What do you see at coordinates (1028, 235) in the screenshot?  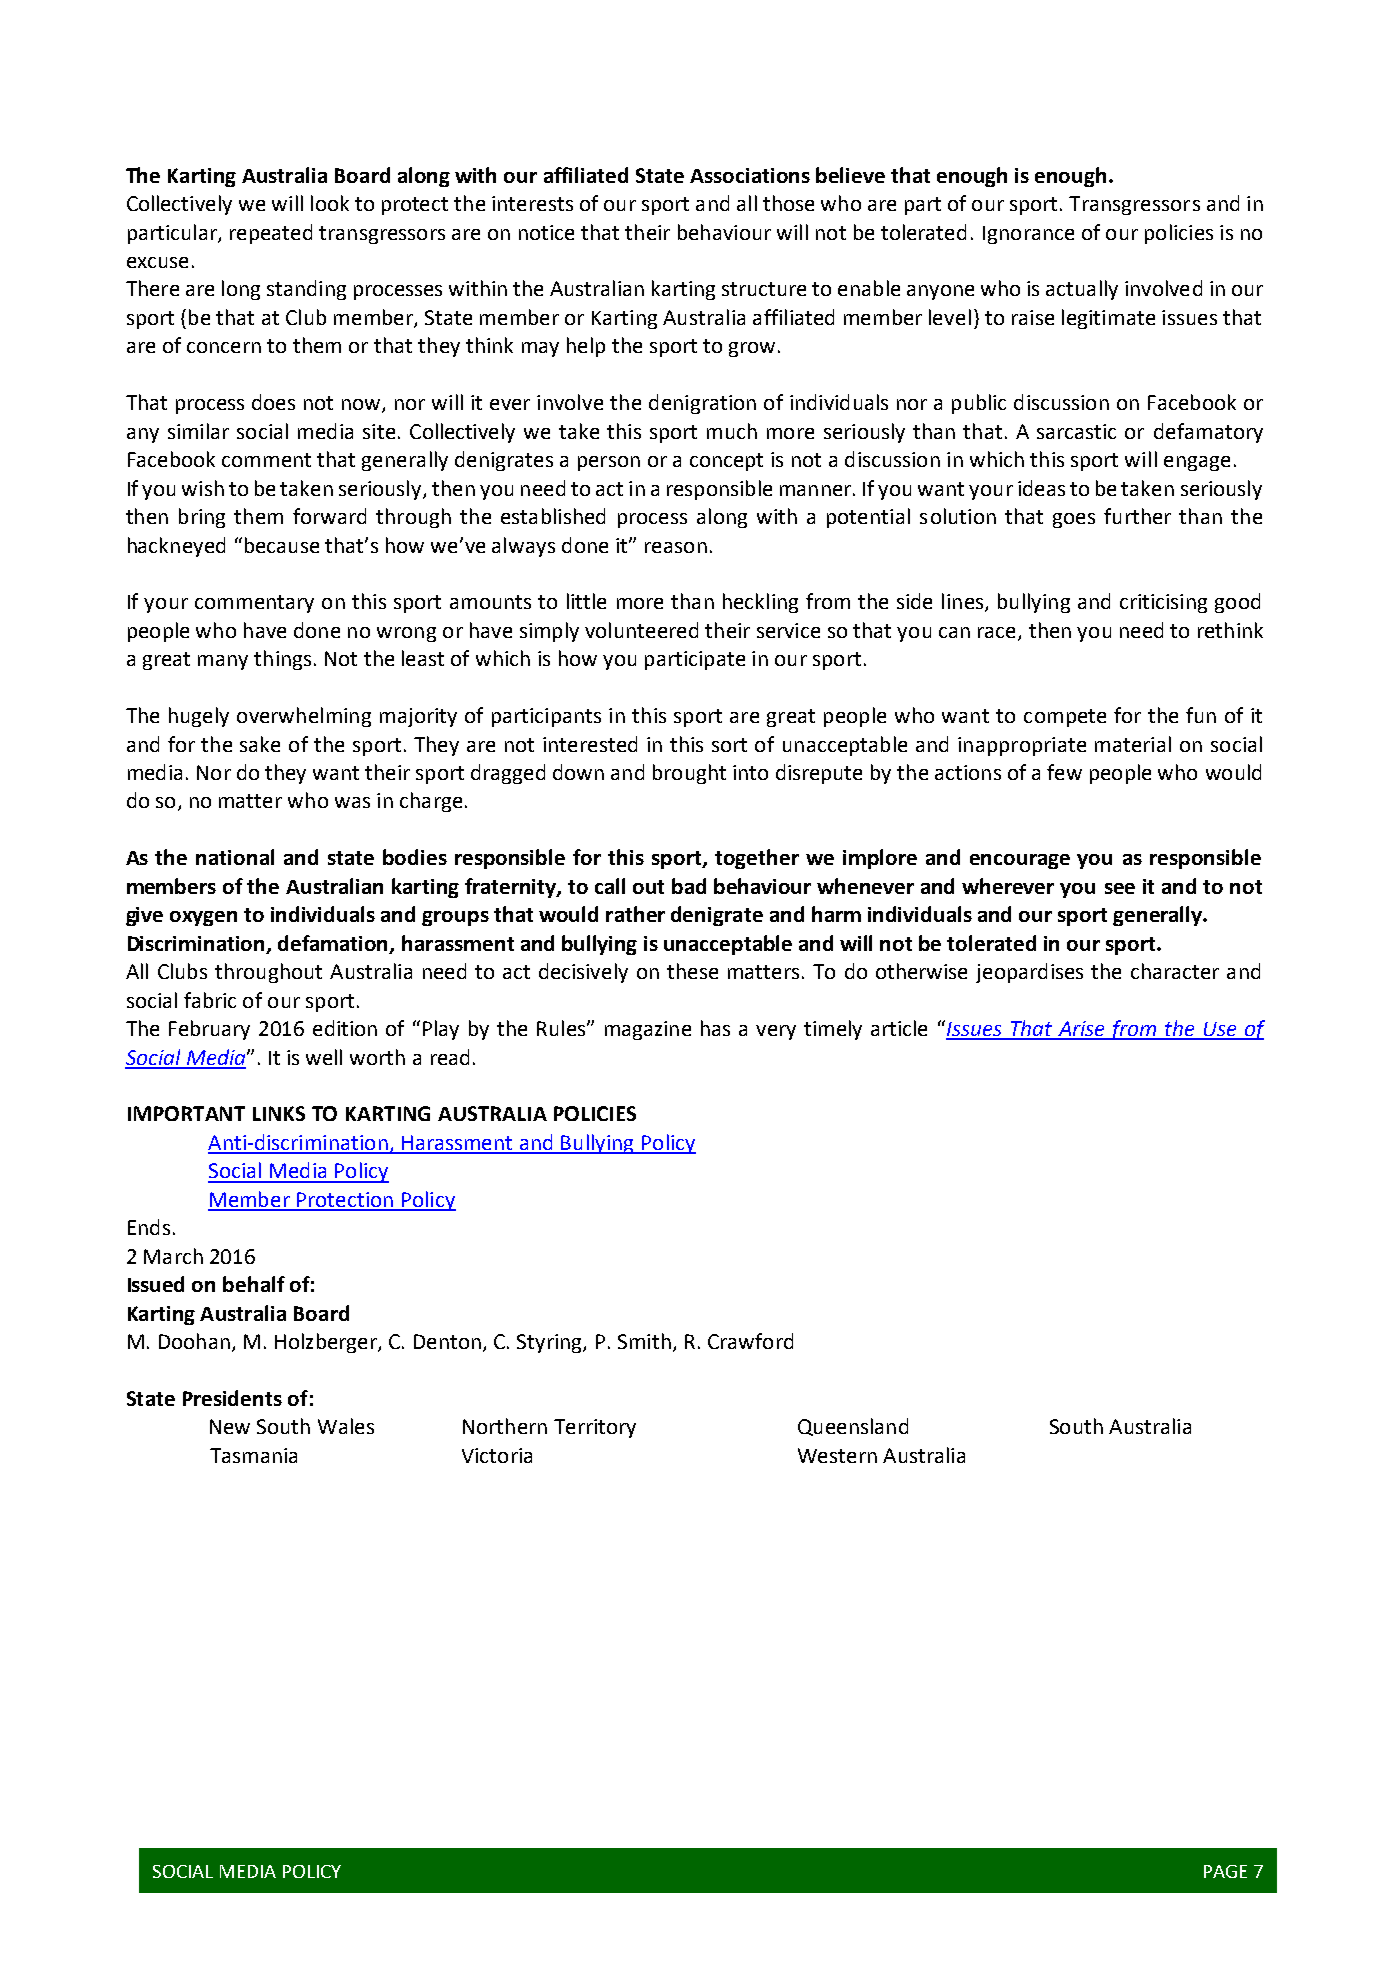 I see `Ignorance` at bounding box center [1028, 235].
